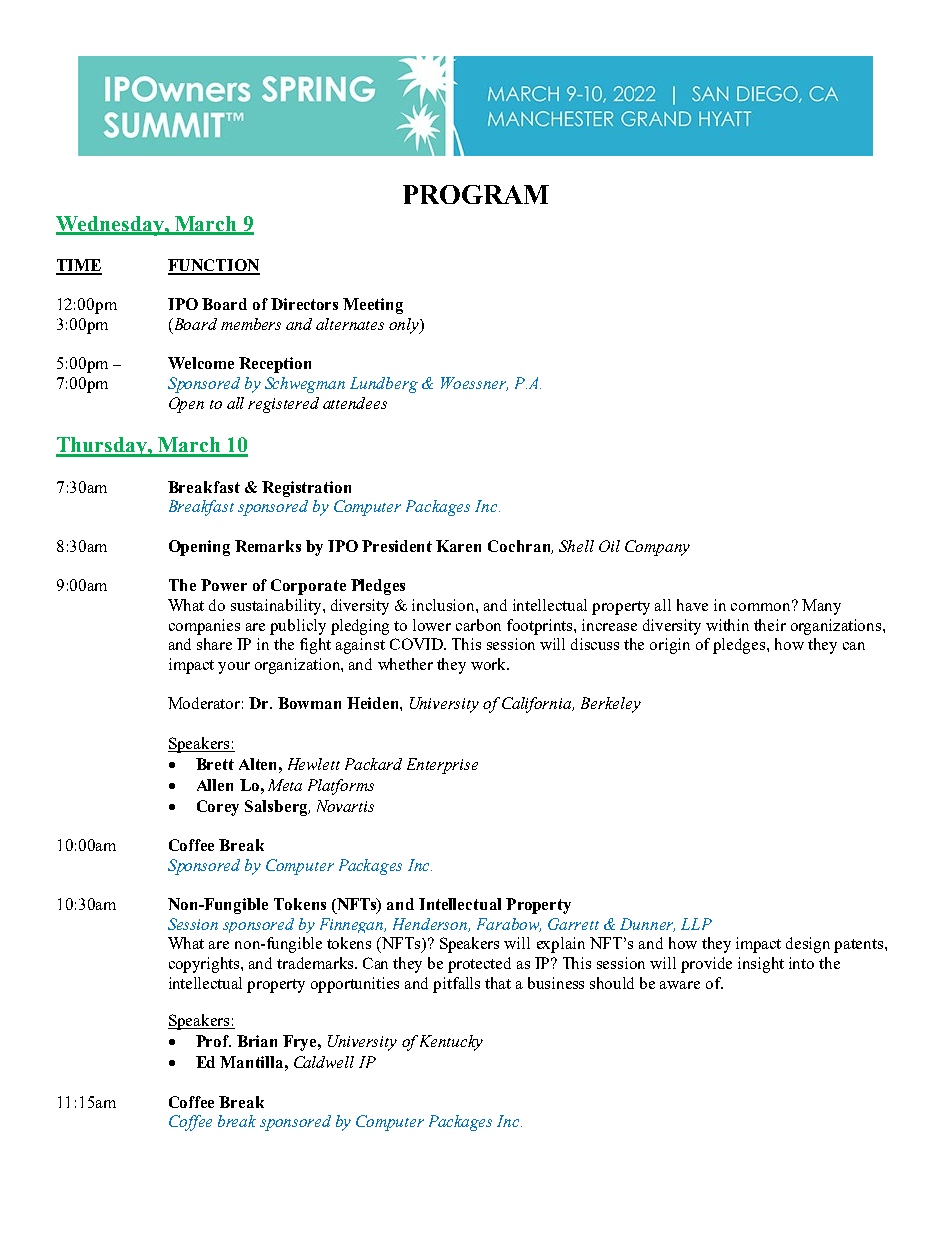 This screenshot has height=1233, width=952. What do you see at coordinates (657, 548) in the screenshot?
I see `Company` at bounding box center [657, 548].
